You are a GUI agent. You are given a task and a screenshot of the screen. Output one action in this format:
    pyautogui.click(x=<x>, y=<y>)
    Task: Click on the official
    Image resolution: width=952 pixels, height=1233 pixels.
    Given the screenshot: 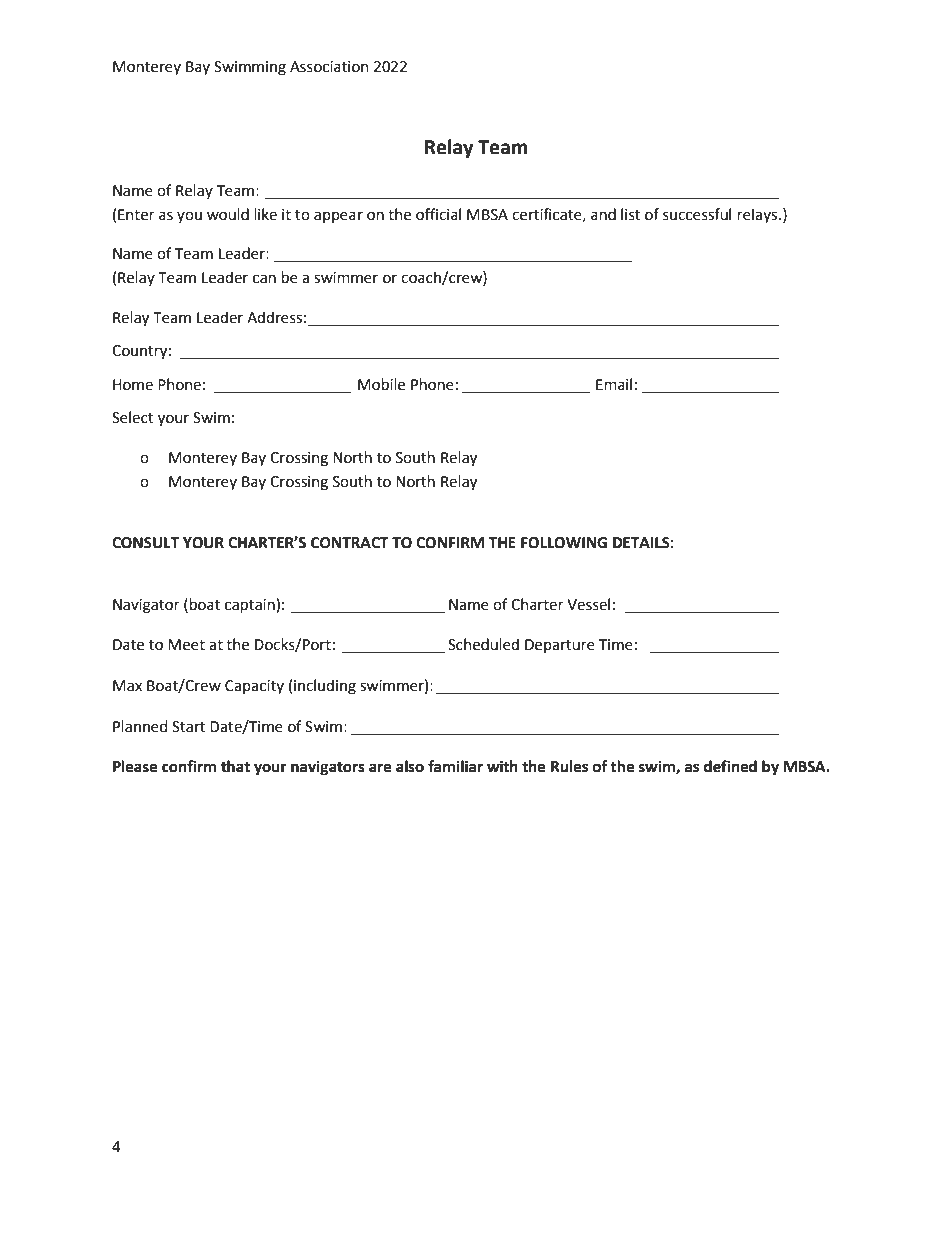 What is the action you would take?
    pyautogui.click(x=438, y=214)
